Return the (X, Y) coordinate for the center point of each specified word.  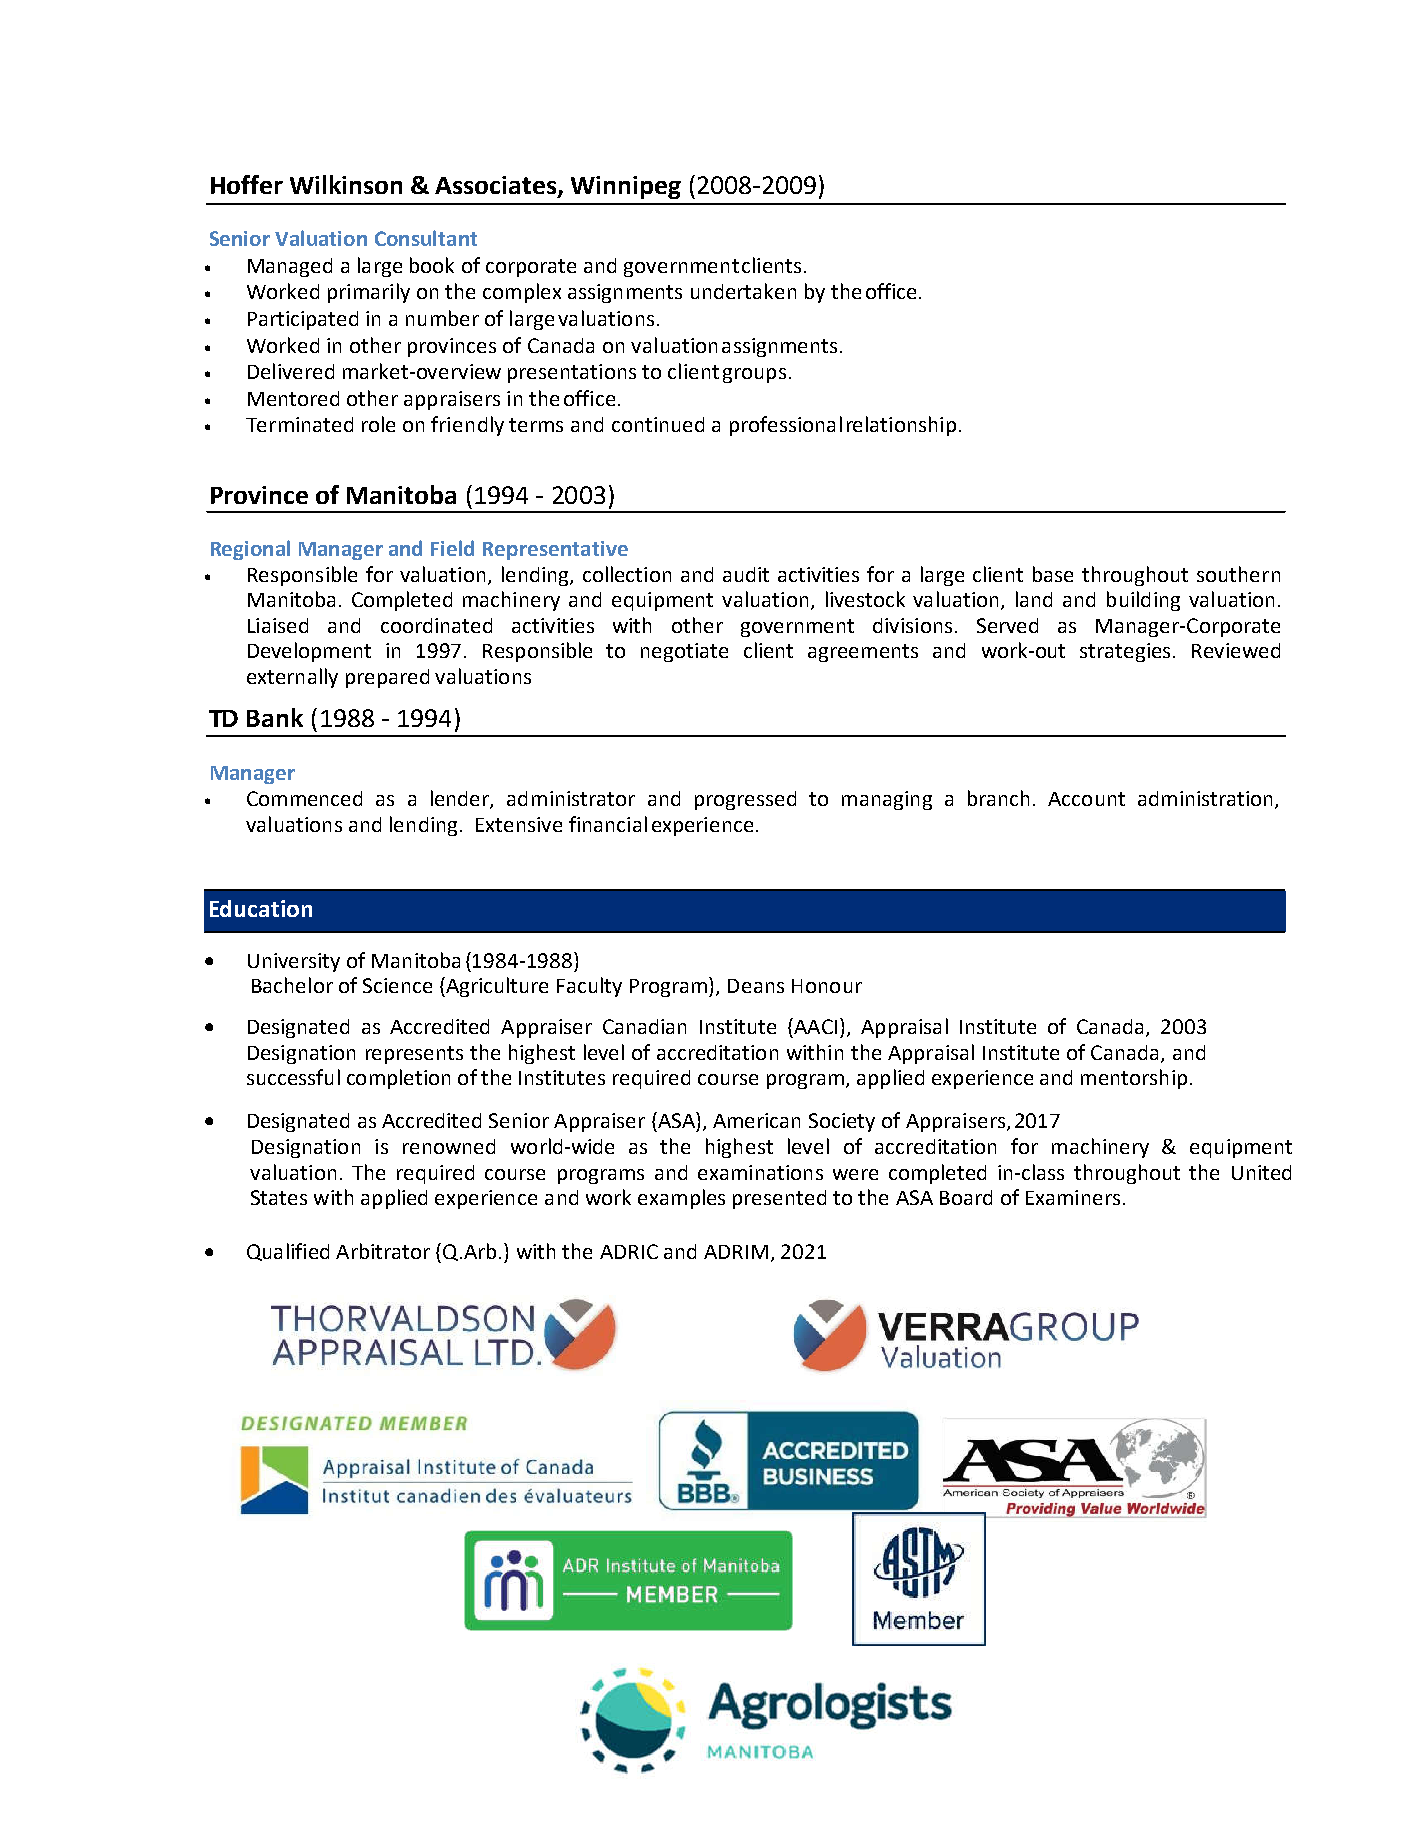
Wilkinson (346, 184)
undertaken (743, 291)
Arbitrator (383, 1251)
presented (779, 1199)
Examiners (1073, 1197)
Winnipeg (626, 187)
